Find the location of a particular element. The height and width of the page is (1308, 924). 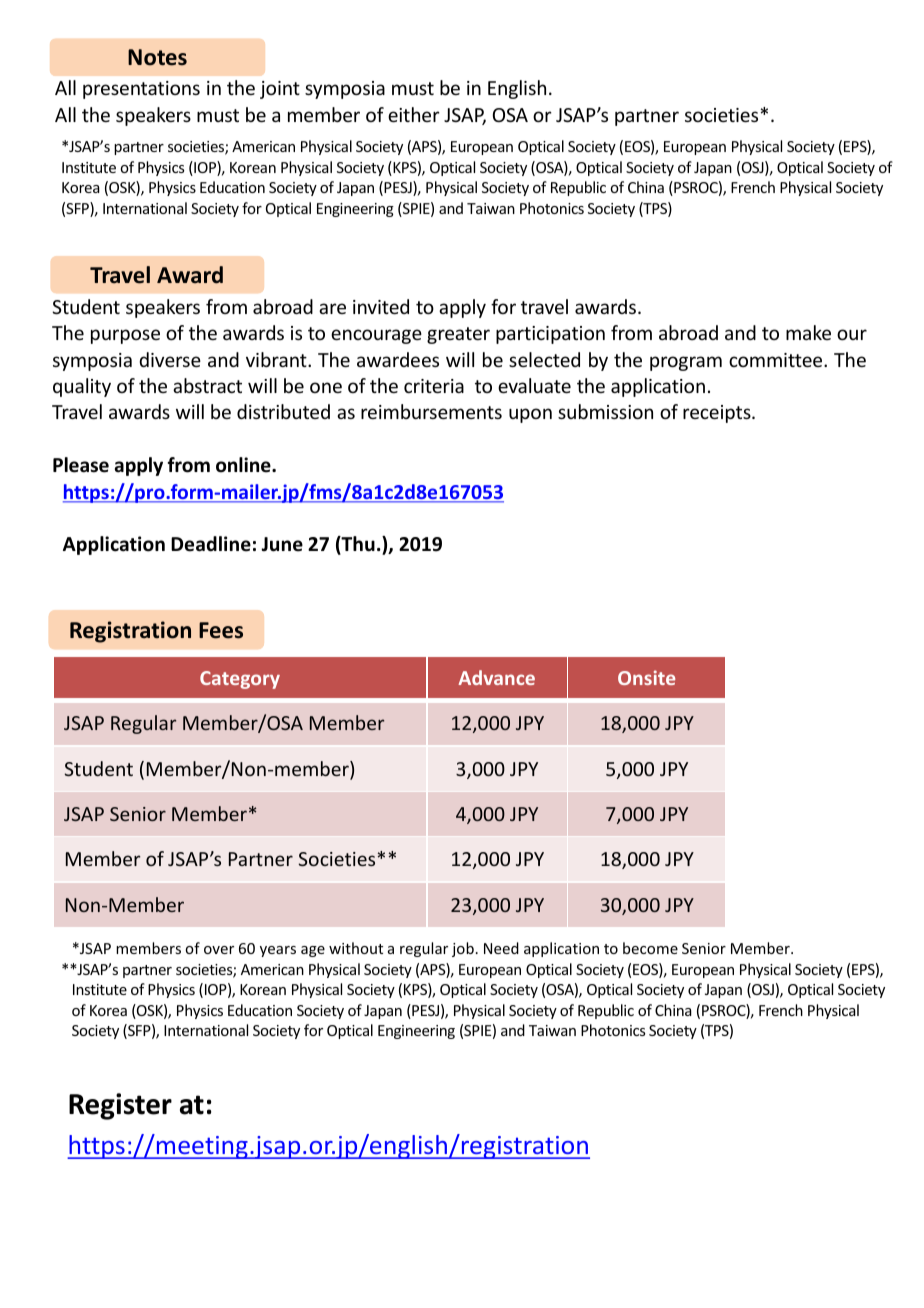

make is located at coordinates (808, 332).
